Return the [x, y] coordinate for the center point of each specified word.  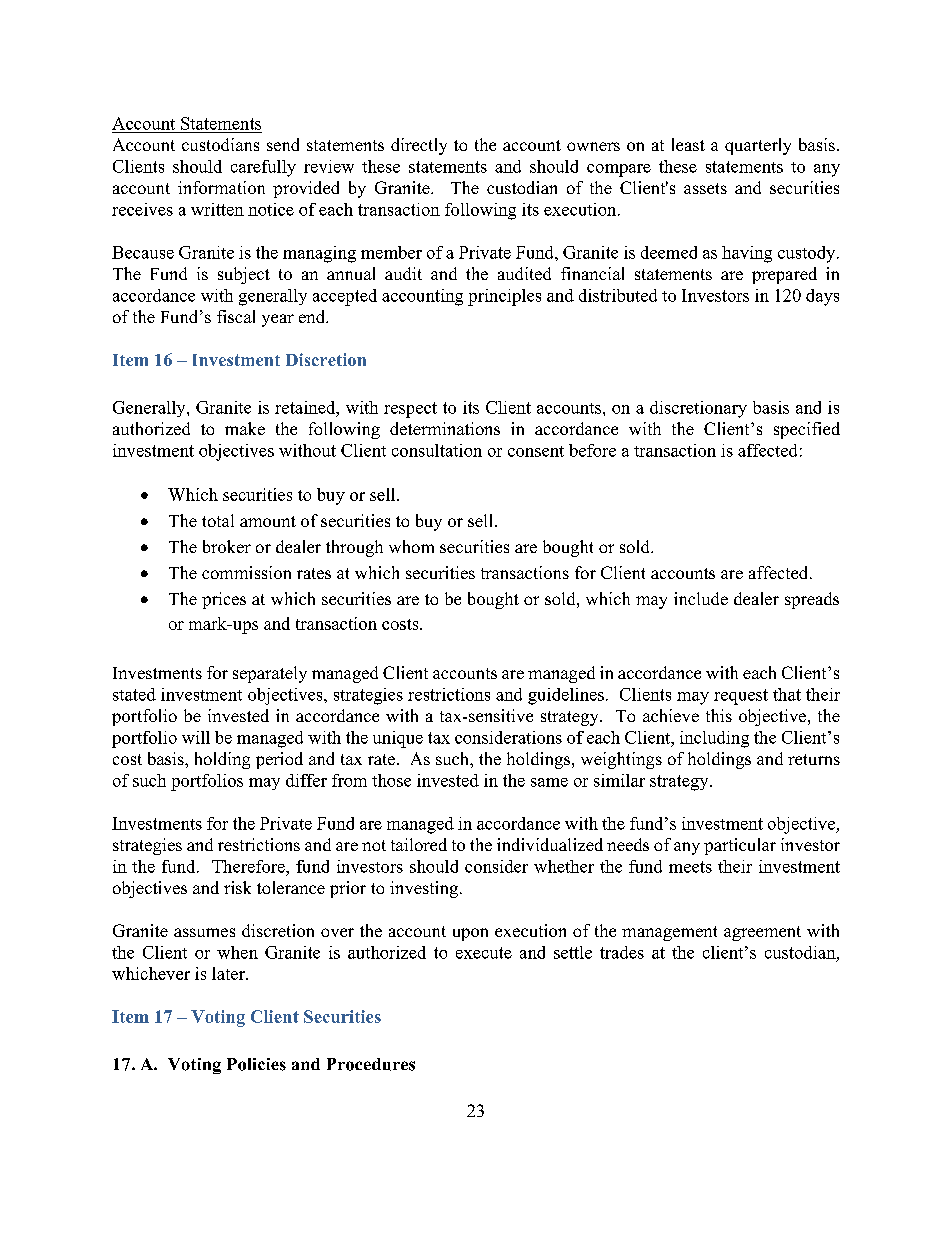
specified [807, 430]
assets [705, 188]
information [221, 187]
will [196, 737]
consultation [437, 450]
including [714, 739]
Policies [256, 1064]
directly [419, 146]
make [245, 428]
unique [398, 739]
